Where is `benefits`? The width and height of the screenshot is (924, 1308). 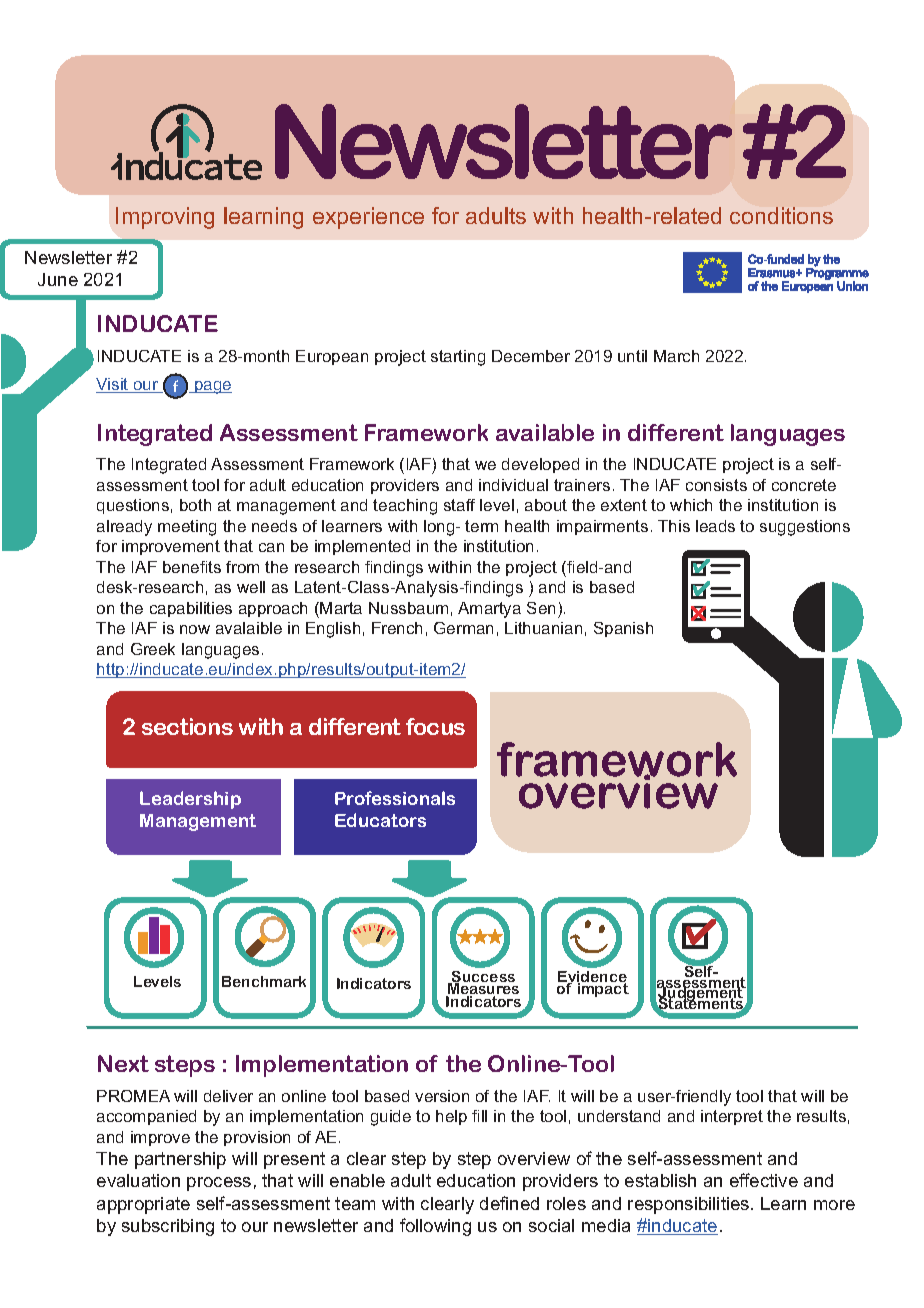
benefits is located at coordinates (192, 567).
